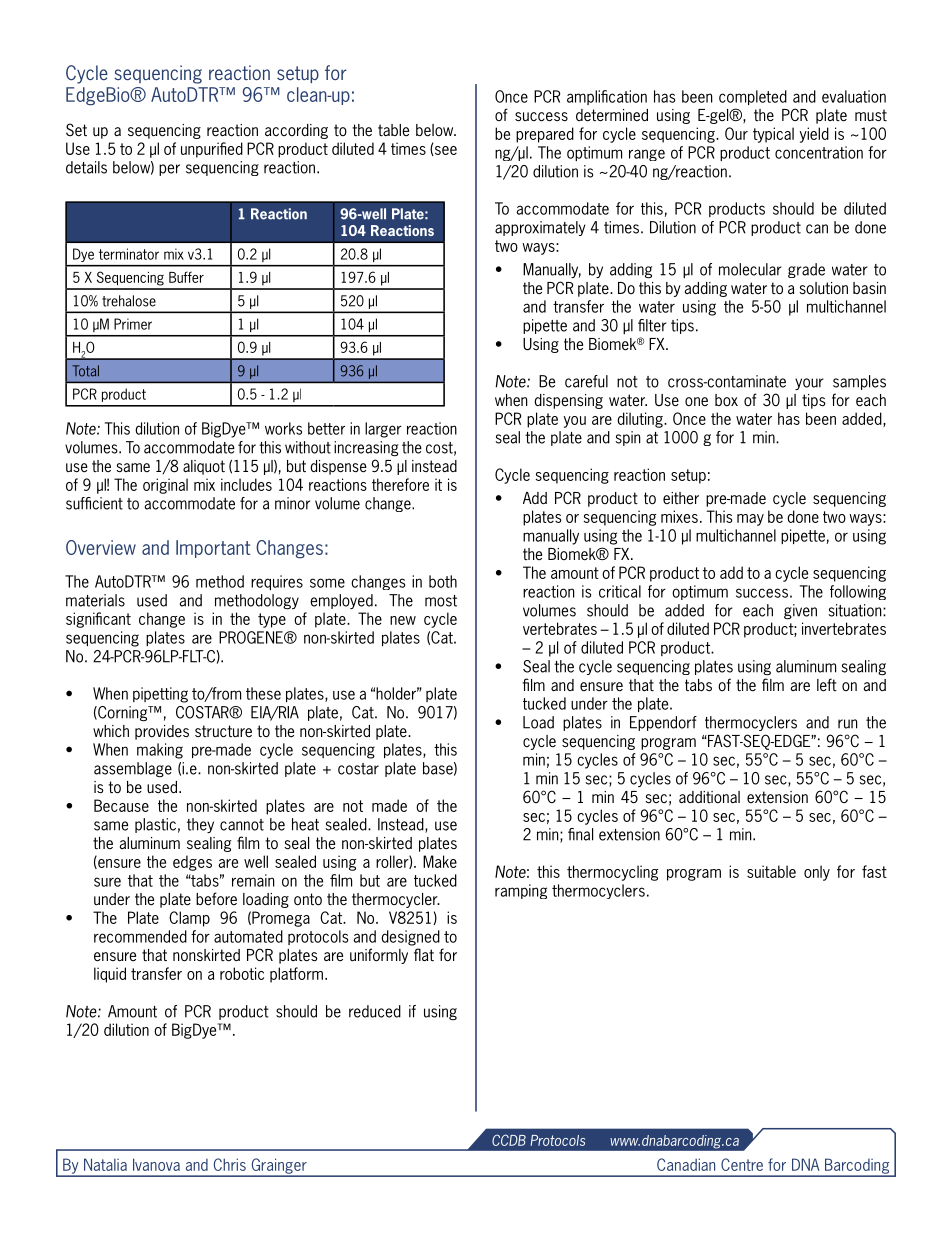  What do you see at coordinates (441, 601) in the screenshot?
I see `most` at bounding box center [441, 601].
